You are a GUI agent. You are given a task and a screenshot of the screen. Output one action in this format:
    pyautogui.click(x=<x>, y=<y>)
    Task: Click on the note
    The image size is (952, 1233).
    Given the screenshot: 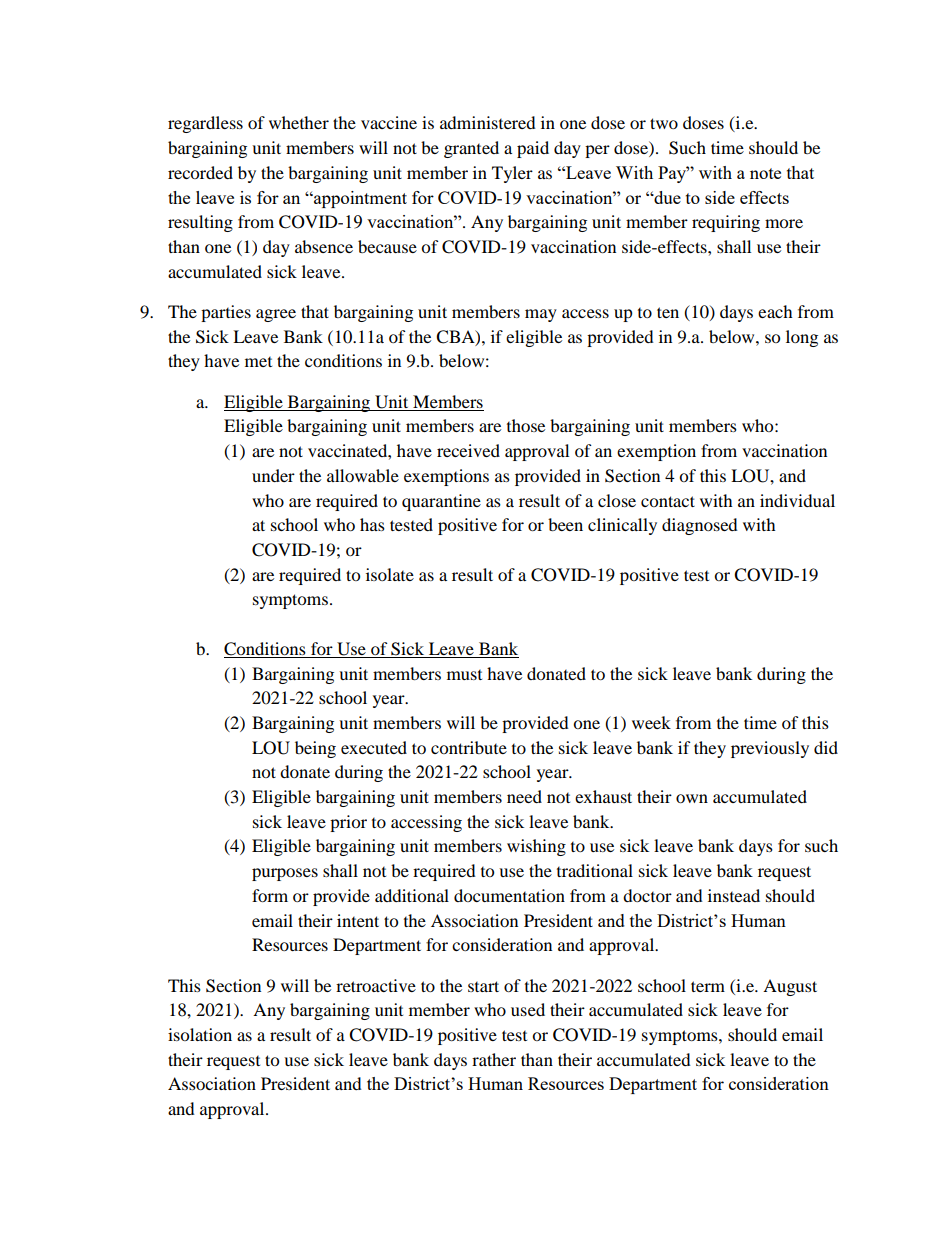 What is the action you would take?
    pyautogui.click(x=765, y=173)
